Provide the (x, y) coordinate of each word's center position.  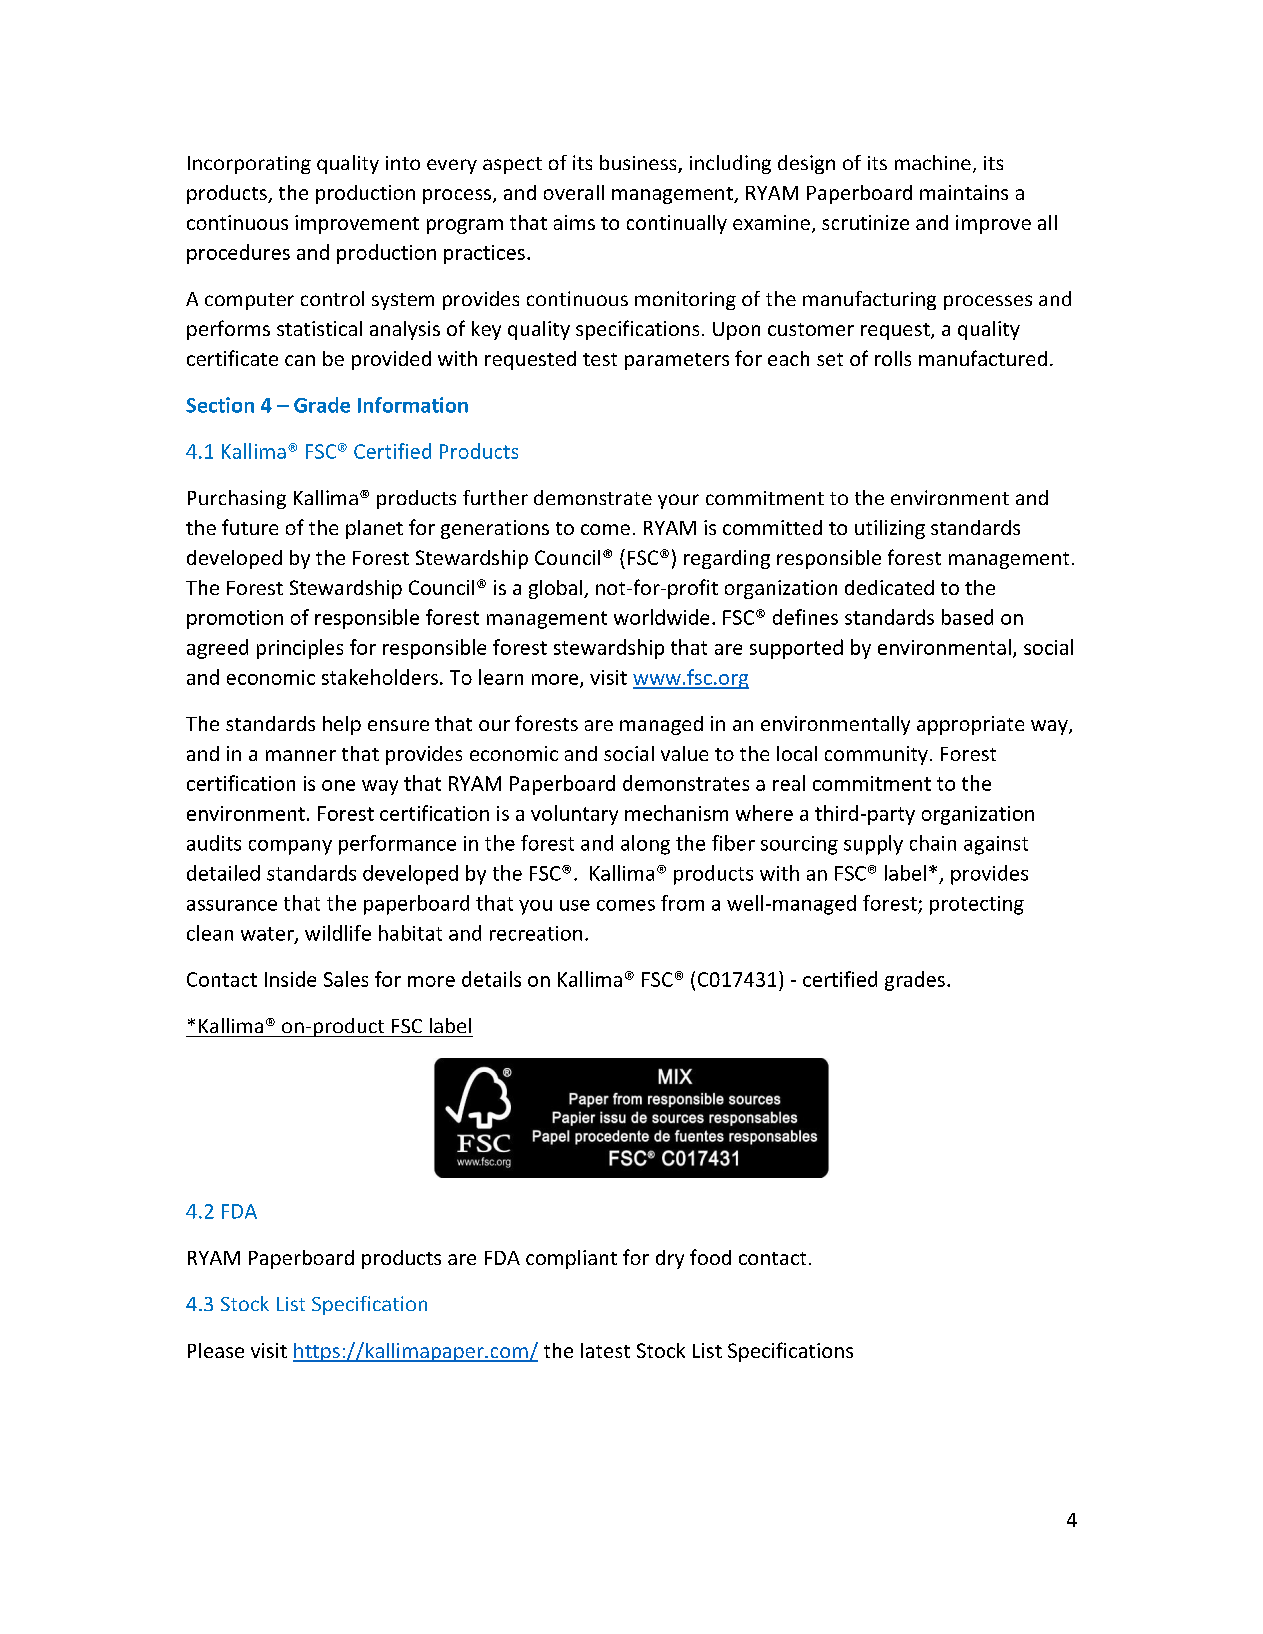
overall (574, 192)
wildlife (338, 933)
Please (216, 1350)
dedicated (889, 587)
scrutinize (865, 222)
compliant (571, 1259)
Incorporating (249, 165)
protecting (977, 905)
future (250, 527)
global (557, 589)
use (575, 905)
